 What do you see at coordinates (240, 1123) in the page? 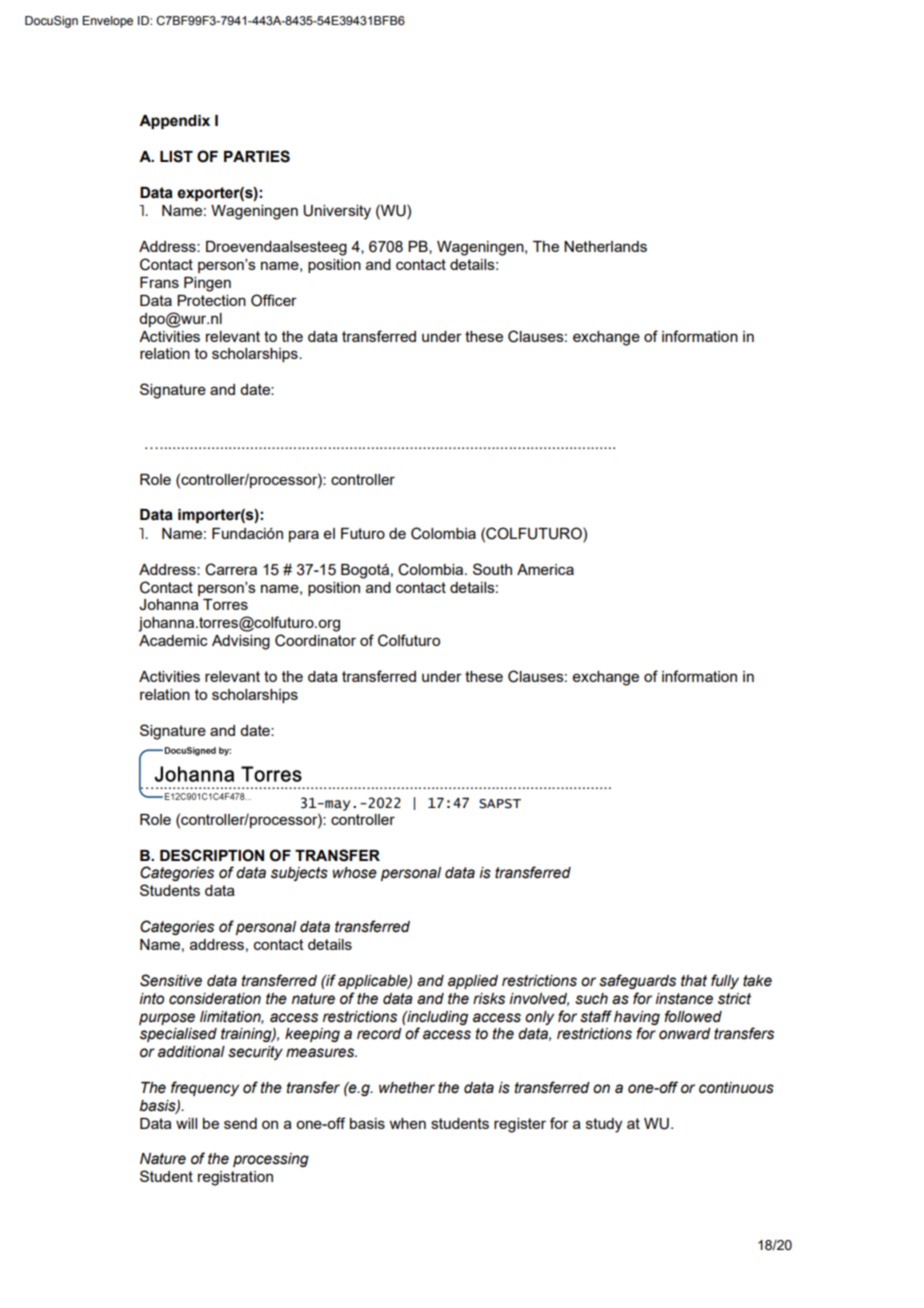
I see `send` at bounding box center [240, 1123].
